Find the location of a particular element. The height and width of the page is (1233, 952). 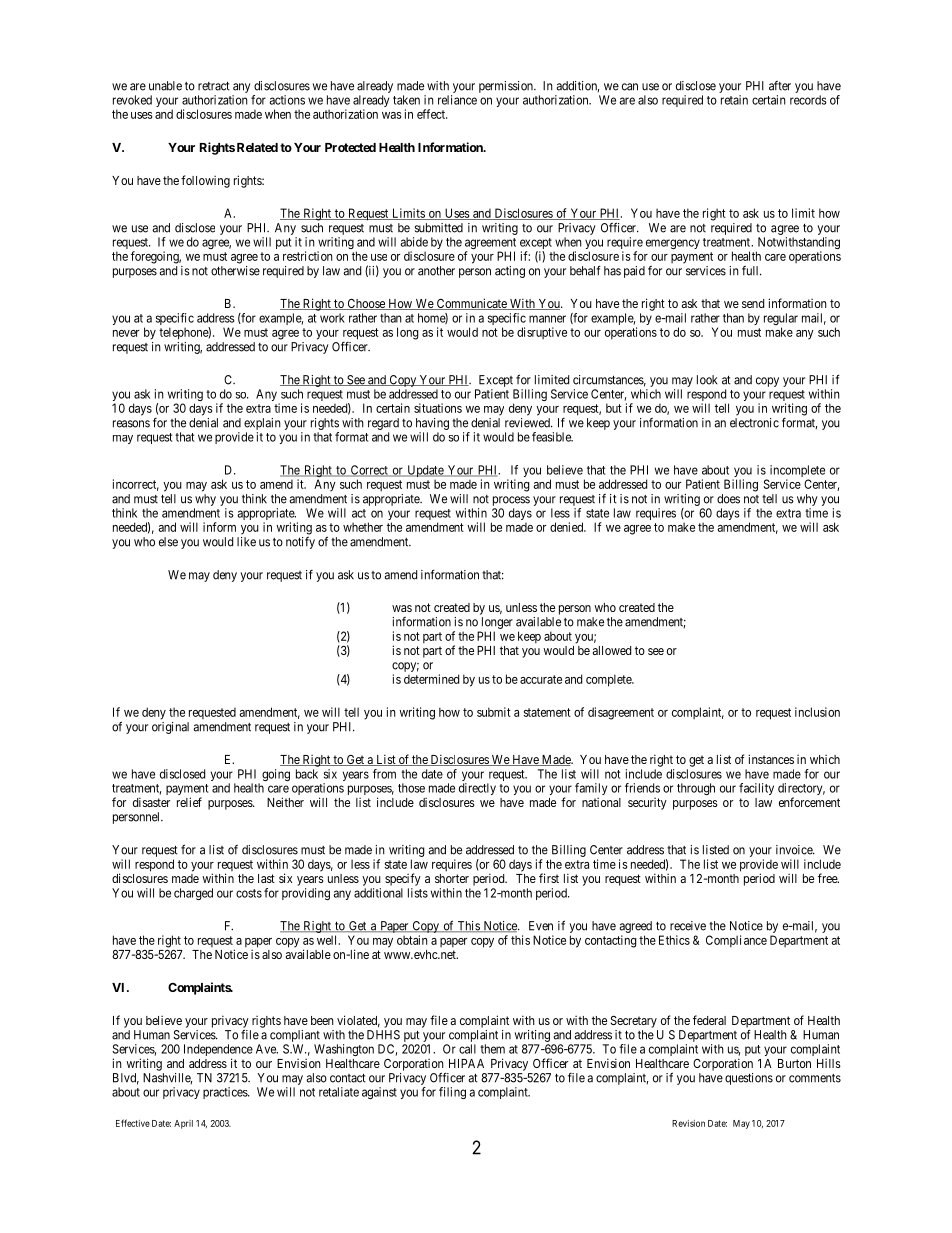

like is located at coordinates (246, 542).
